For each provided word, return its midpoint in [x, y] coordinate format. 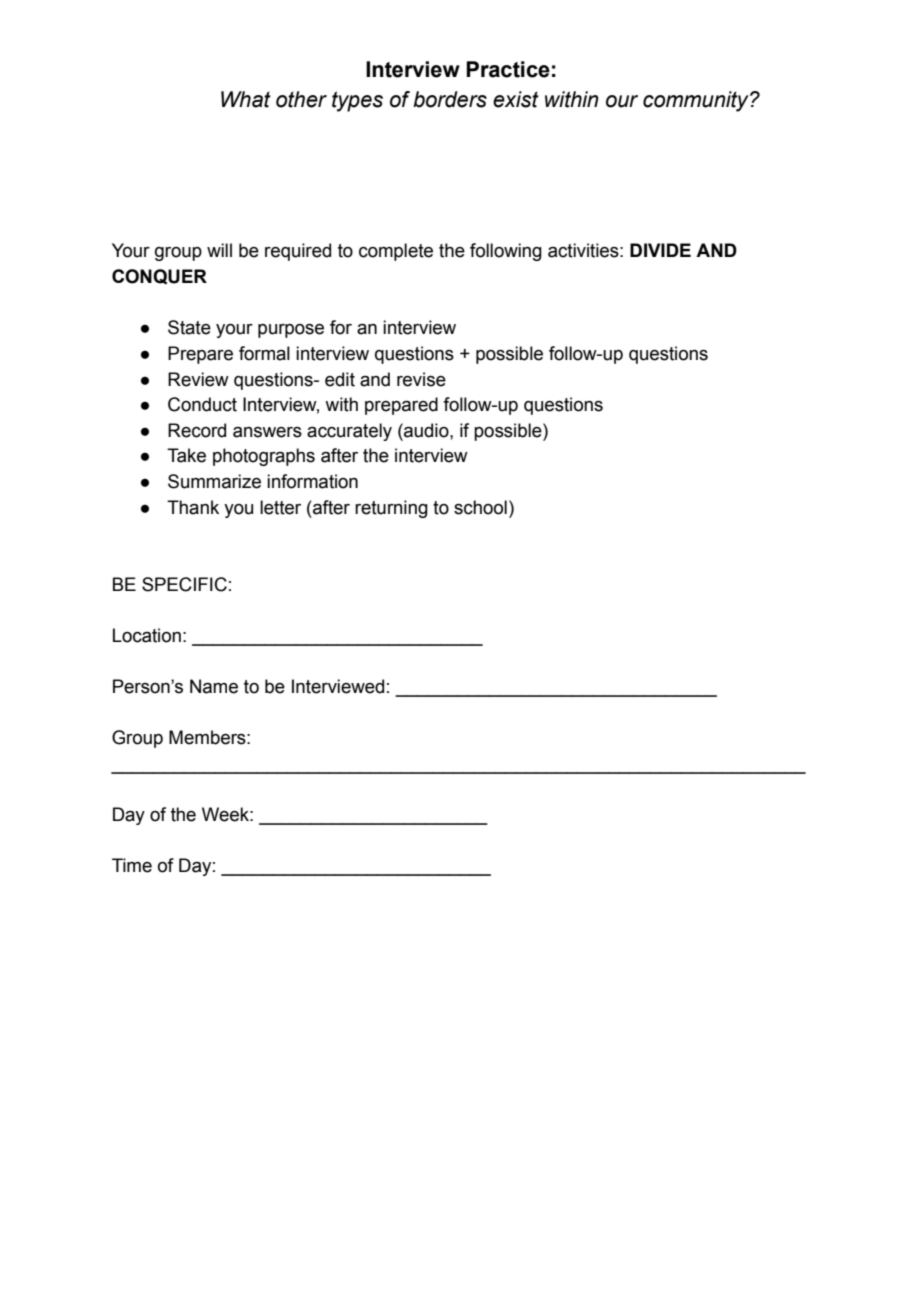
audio [426, 430]
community [697, 101]
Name [214, 686]
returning [391, 509]
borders [450, 99]
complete [396, 252]
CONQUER [159, 276]
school [480, 507]
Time [132, 865]
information [312, 481]
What [246, 99]
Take [186, 455]
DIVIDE [660, 250]
